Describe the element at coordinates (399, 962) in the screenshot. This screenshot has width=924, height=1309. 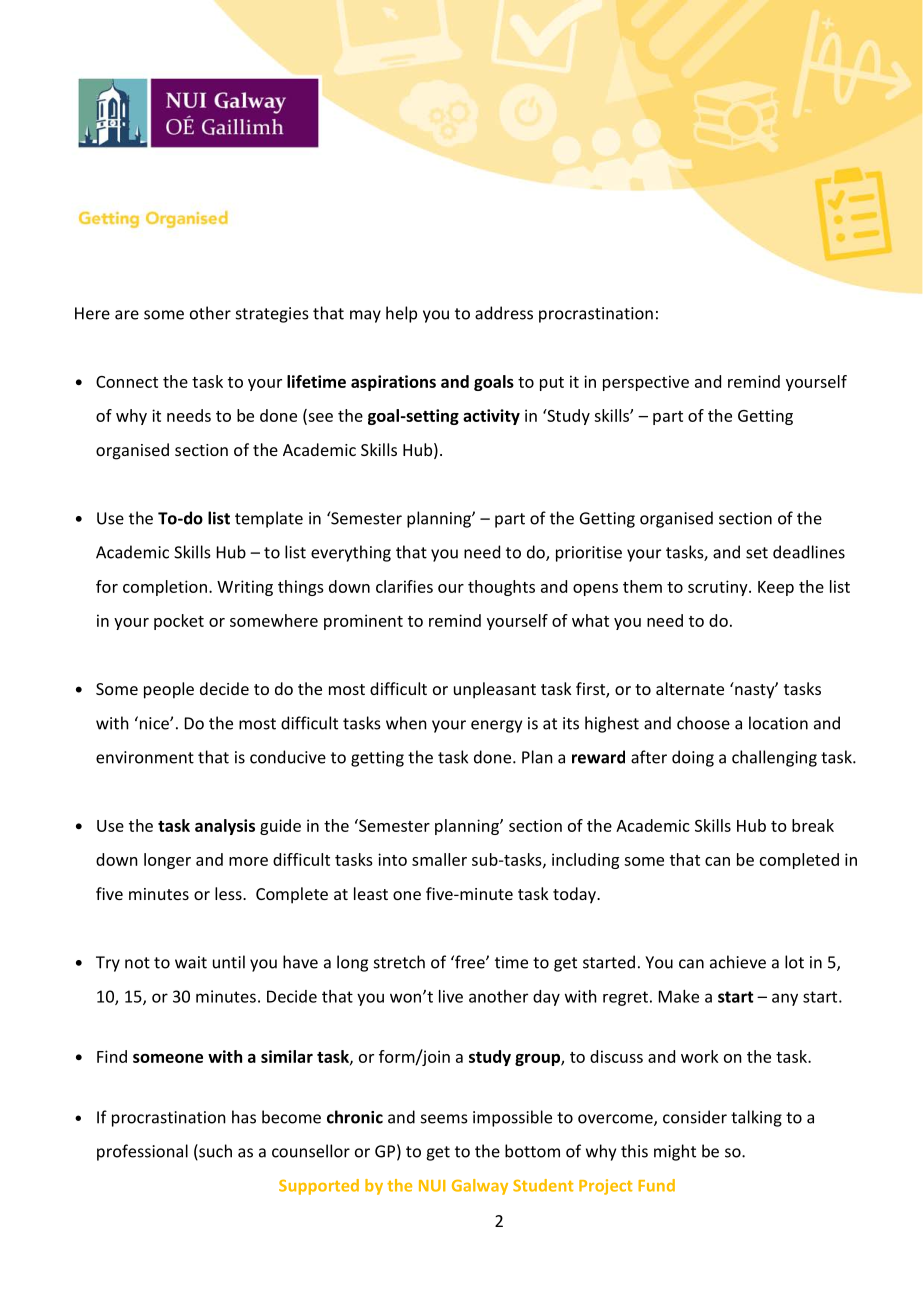
I see `stretch` at that location.
